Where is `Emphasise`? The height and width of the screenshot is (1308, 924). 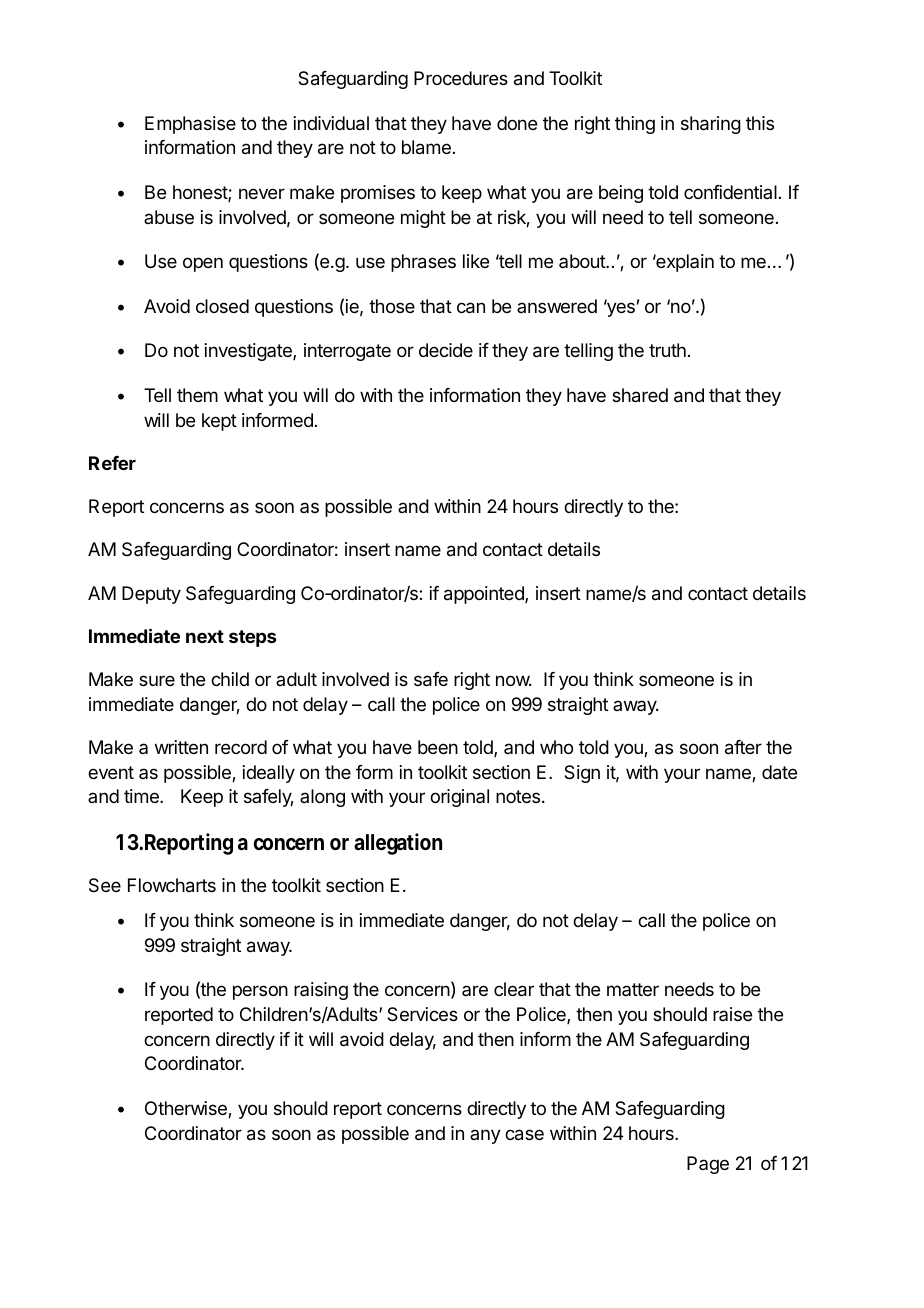
Emphasise is located at coordinates (190, 125).
